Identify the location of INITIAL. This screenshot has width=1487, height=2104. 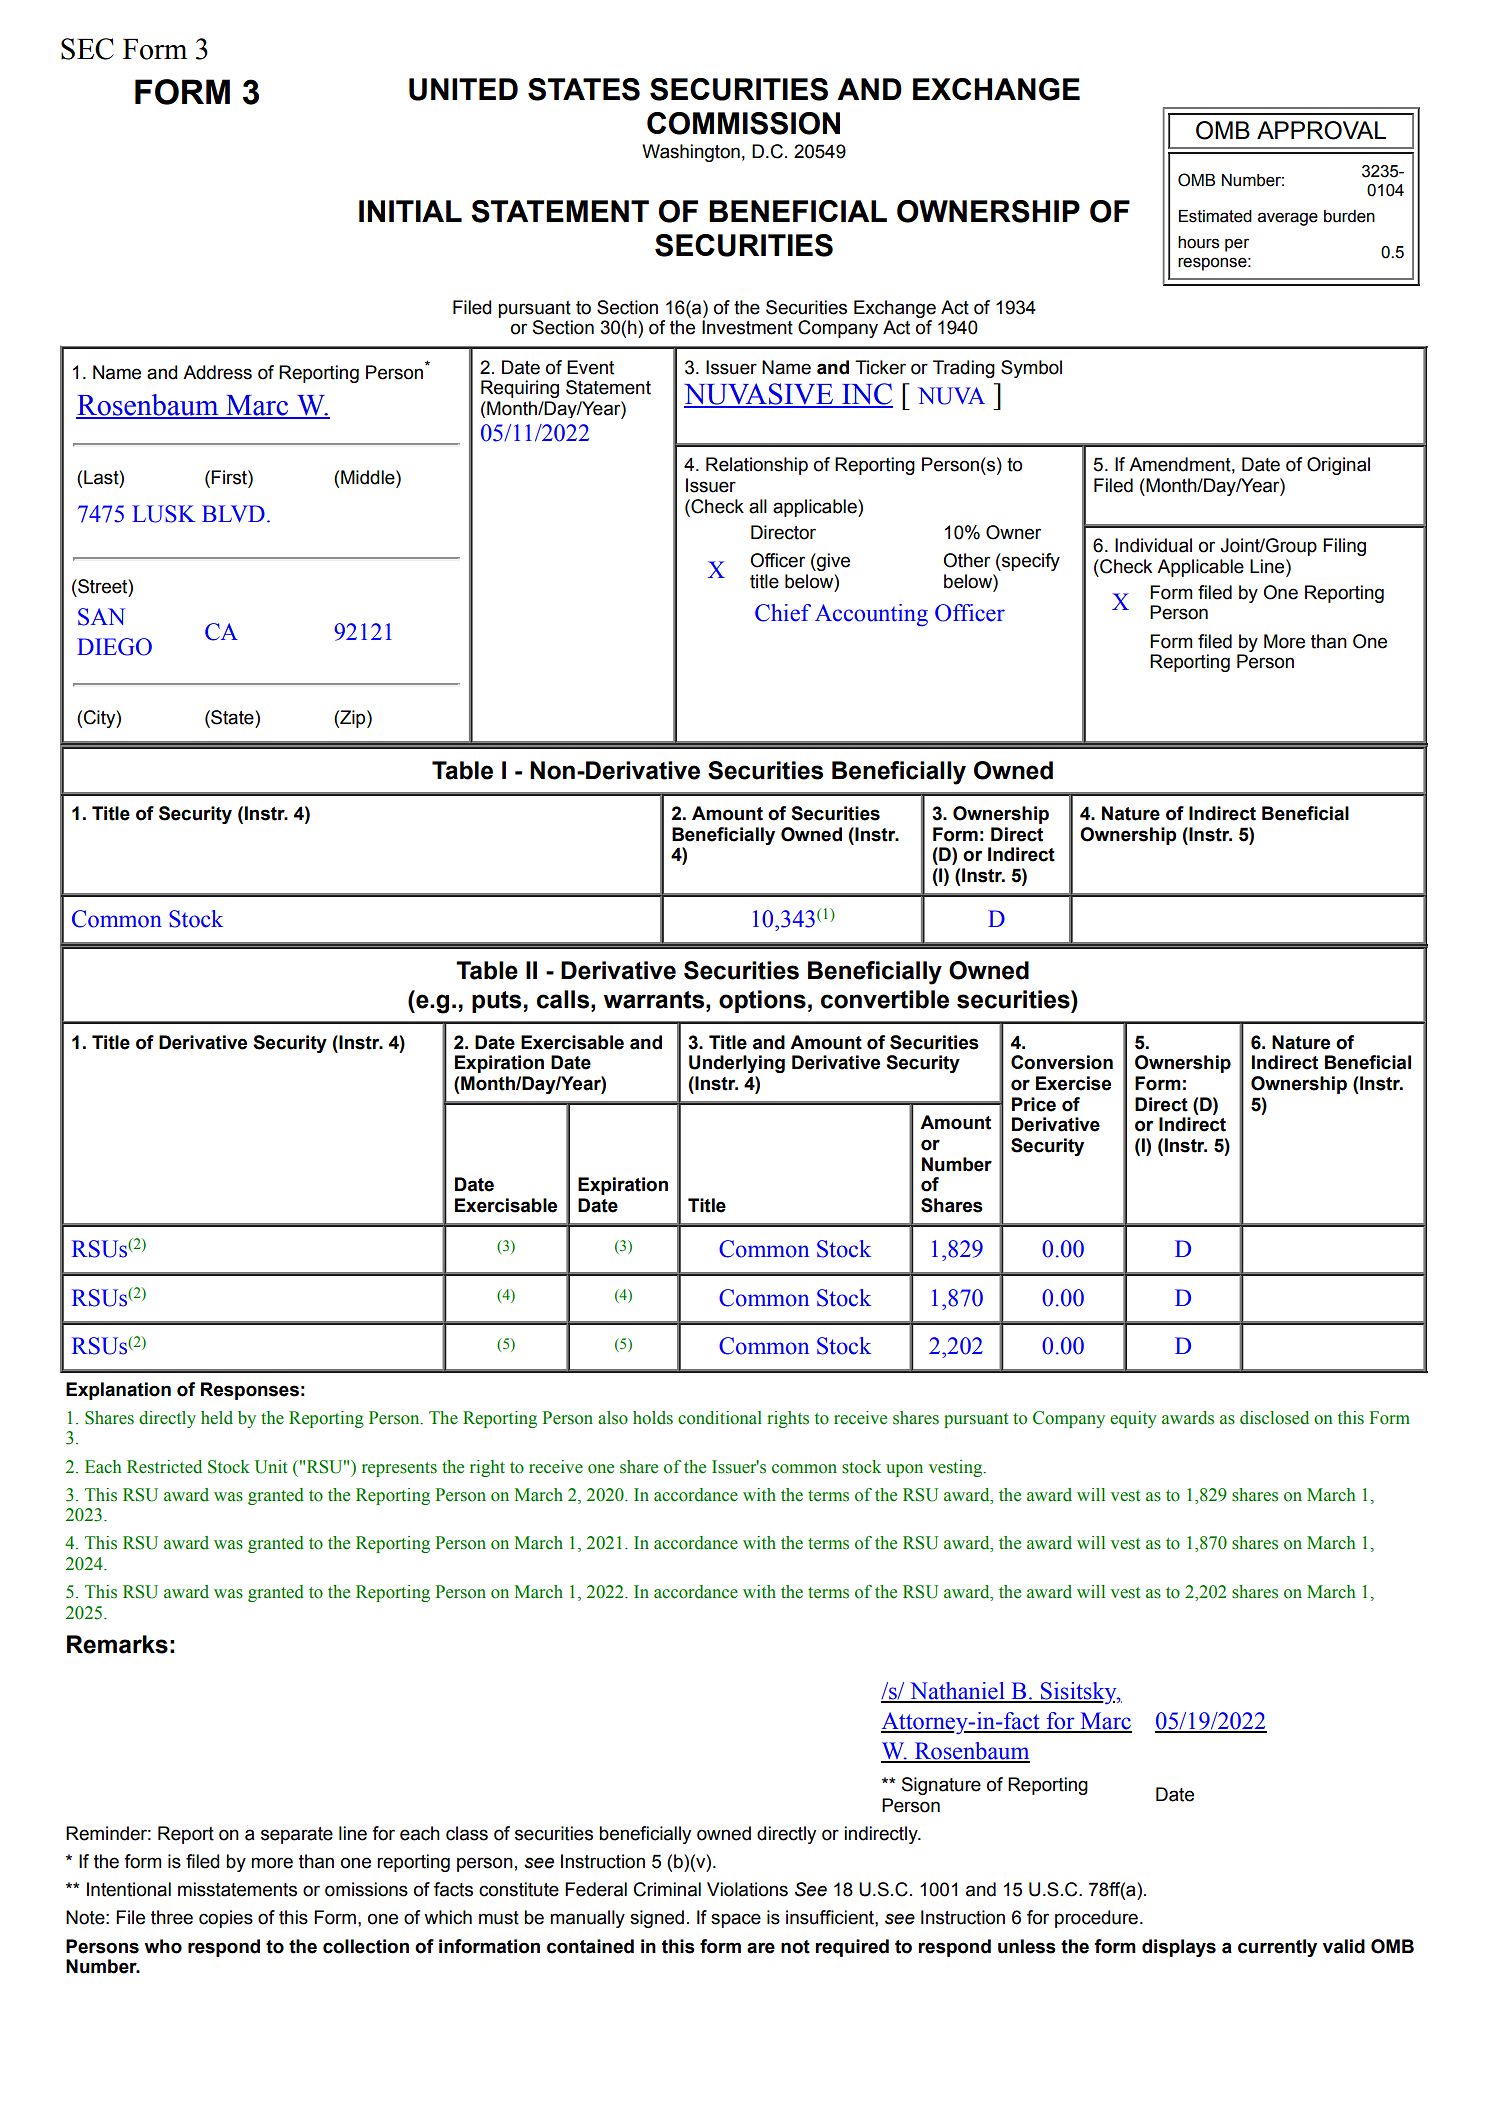
(410, 211).
